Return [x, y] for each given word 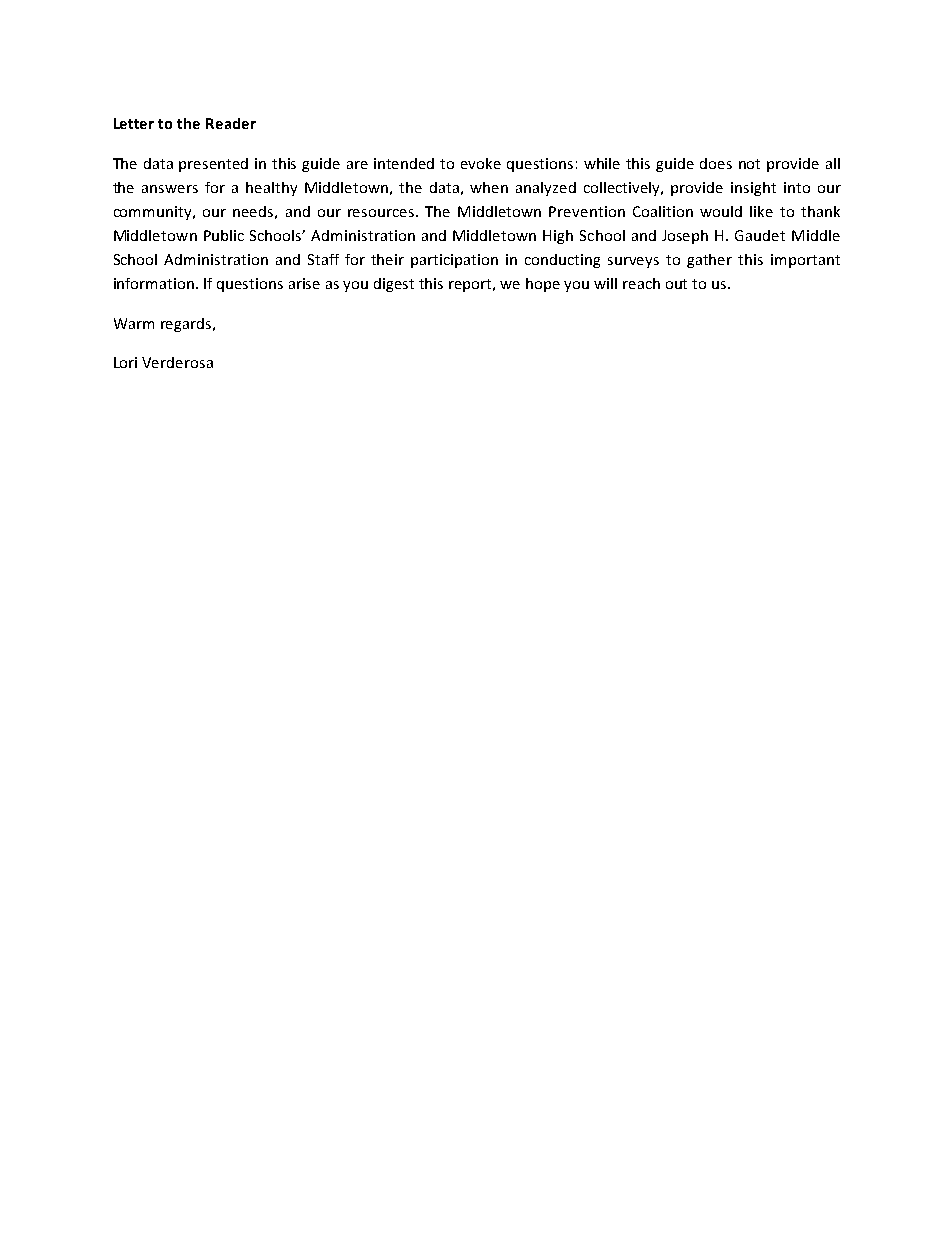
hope [543, 285]
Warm [134, 323]
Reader [231, 123]
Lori [125, 362]
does [716, 163]
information [154, 283]
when [489, 187]
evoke [481, 163]
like [761, 211]
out [676, 284]
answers [170, 189]
